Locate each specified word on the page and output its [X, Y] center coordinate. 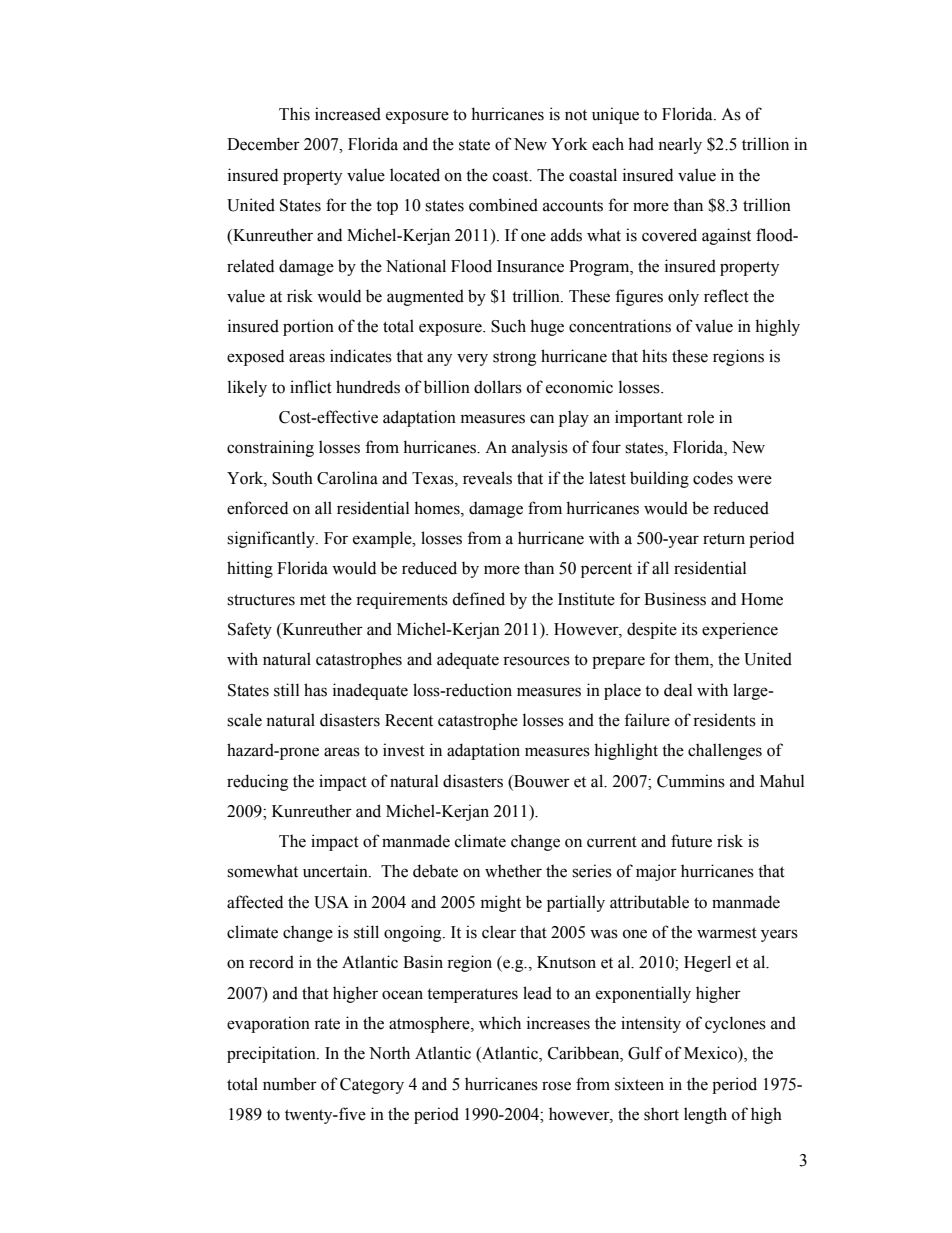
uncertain [336, 871]
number [290, 1084]
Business [675, 599]
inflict [311, 387]
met [313, 600]
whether [513, 871]
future [691, 841]
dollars [498, 387]
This [294, 114]
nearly [680, 145]
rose [556, 1086]
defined [478, 599]
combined [503, 205]
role [700, 417]
